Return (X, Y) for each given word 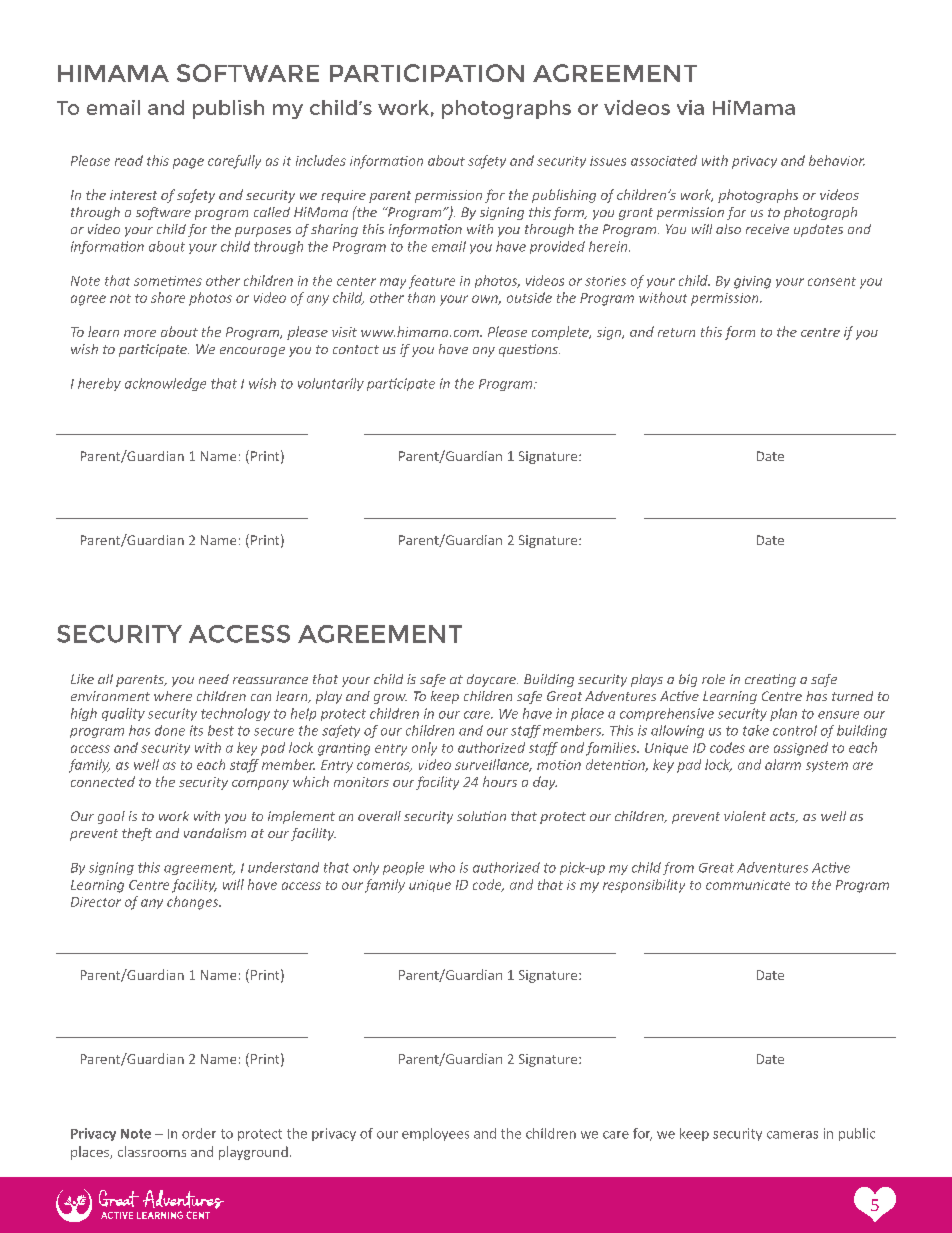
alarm (783, 764)
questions (529, 350)
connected (103, 781)
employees (435, 1134)
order (199, 1133)
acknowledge (165, 384)
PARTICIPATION (427, 73)
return (676, 332)
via (690, 107)
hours (500, 781)
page (188, 163)
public (857, 1134)
